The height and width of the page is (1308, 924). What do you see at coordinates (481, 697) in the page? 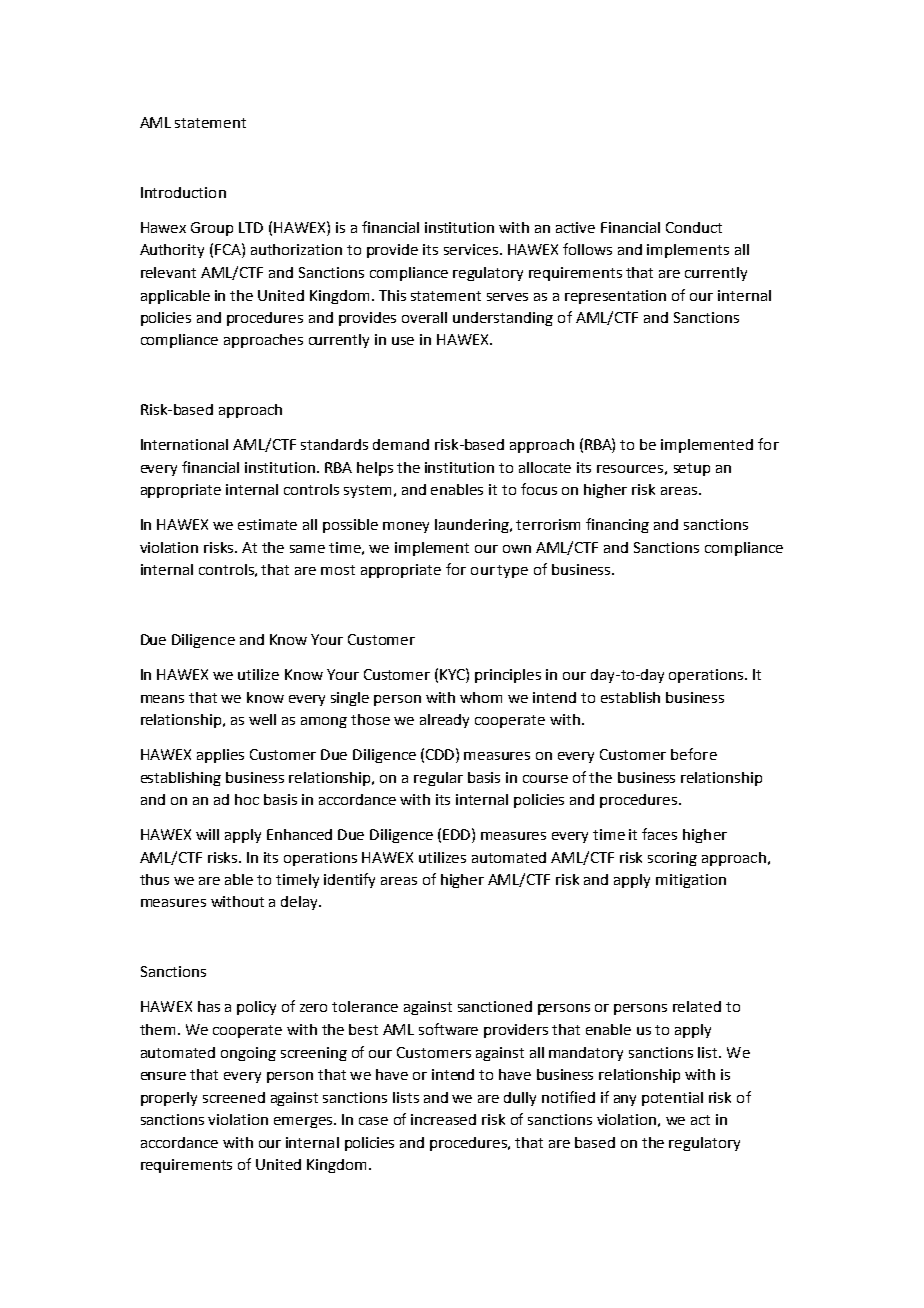
I see `whom` at bounding box center [481, 697].
